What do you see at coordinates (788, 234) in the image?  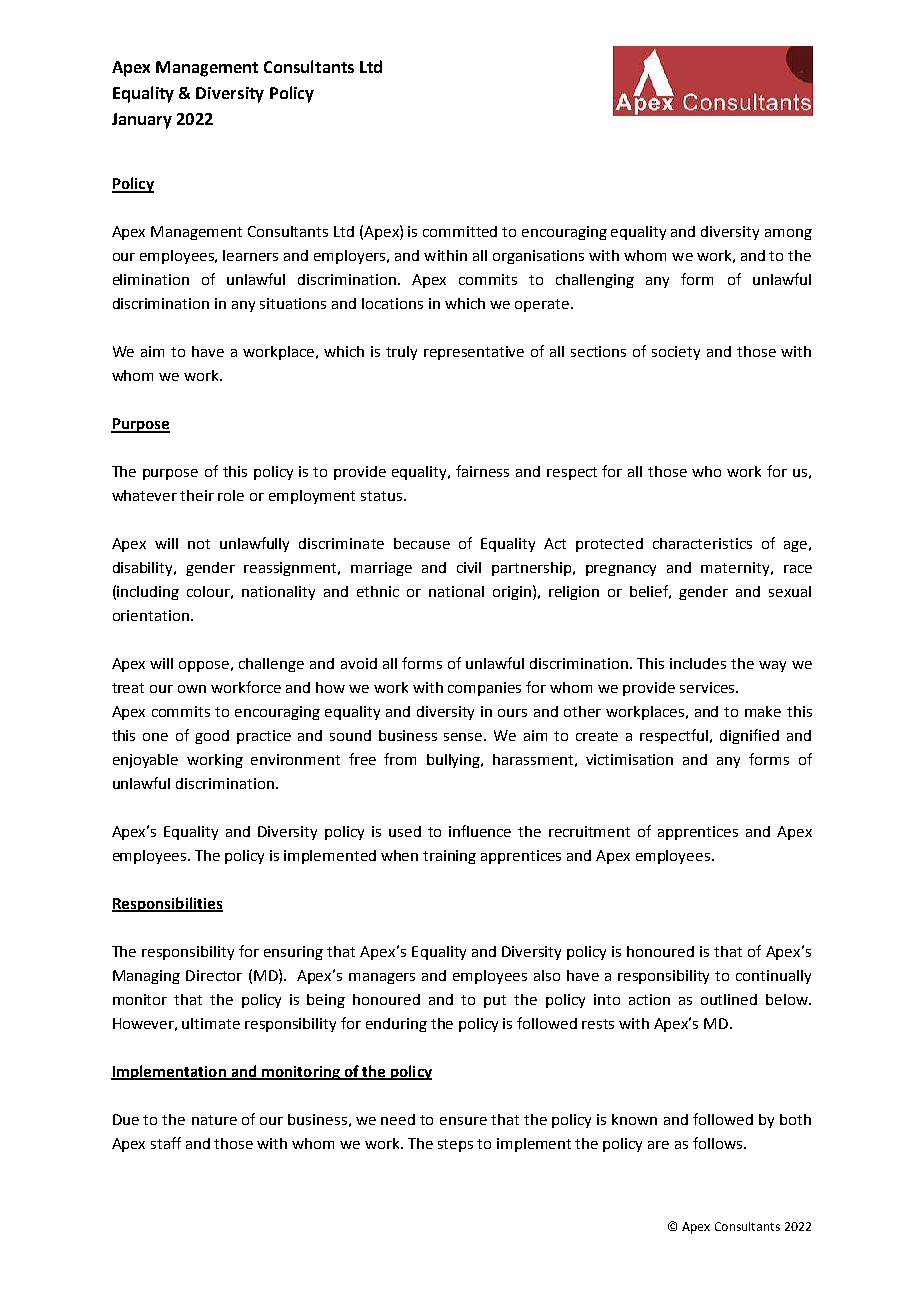 I see `among` at bounding box center [788, 234].
